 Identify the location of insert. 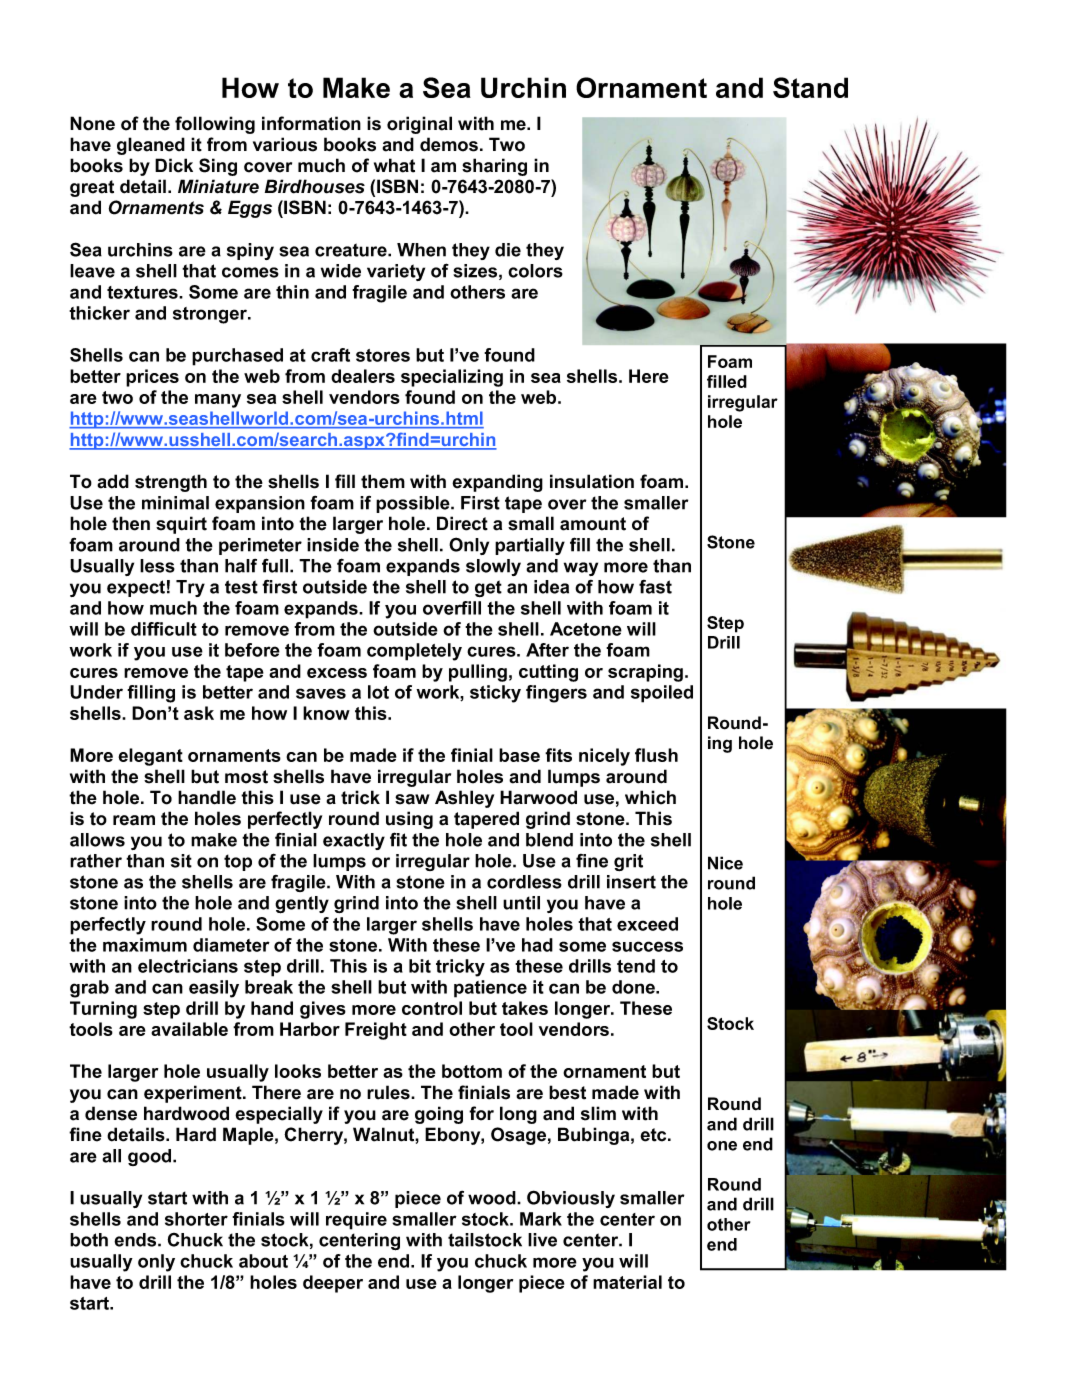
(631, 882).
